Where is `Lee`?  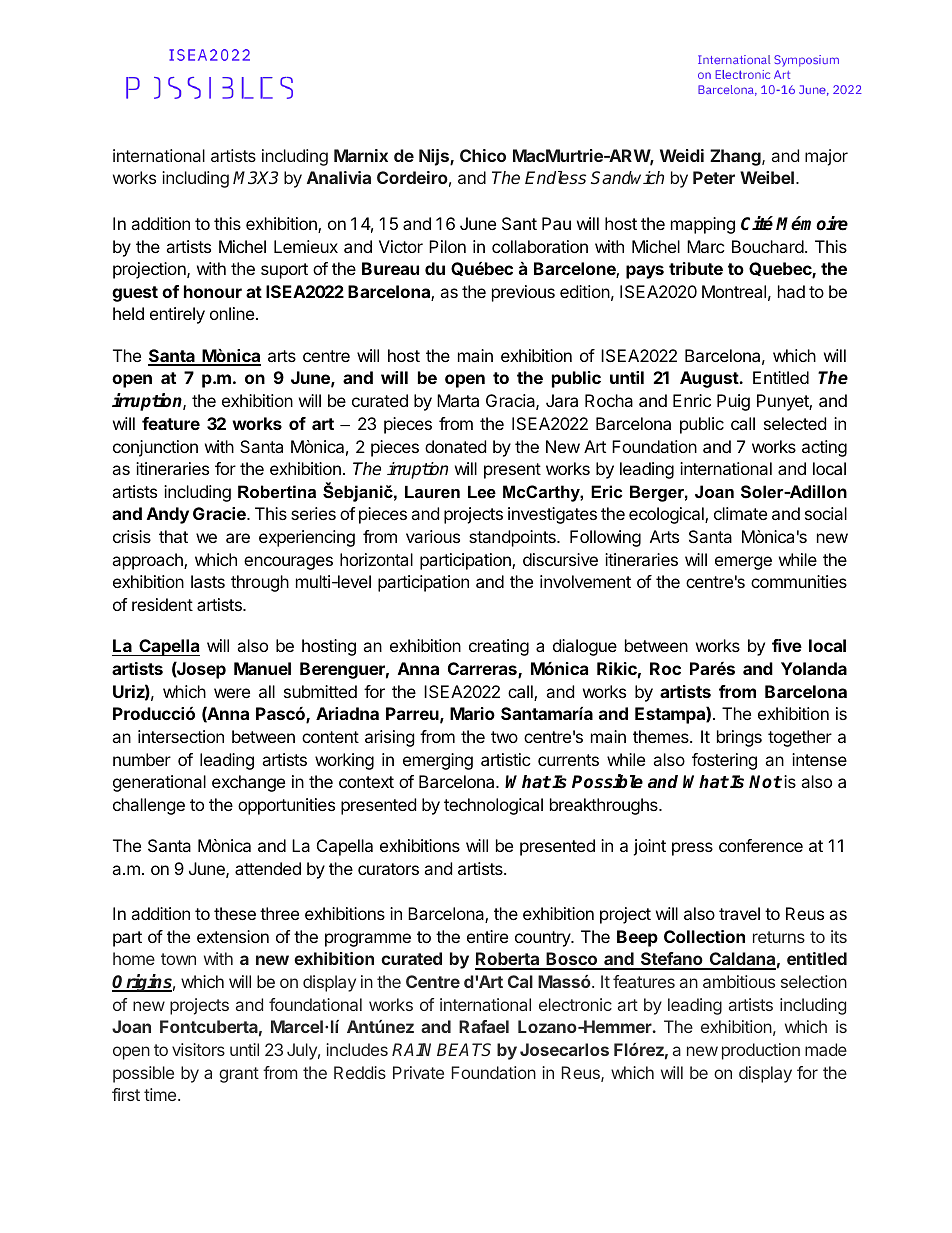
Lee is located at coordinates (482, 492).
